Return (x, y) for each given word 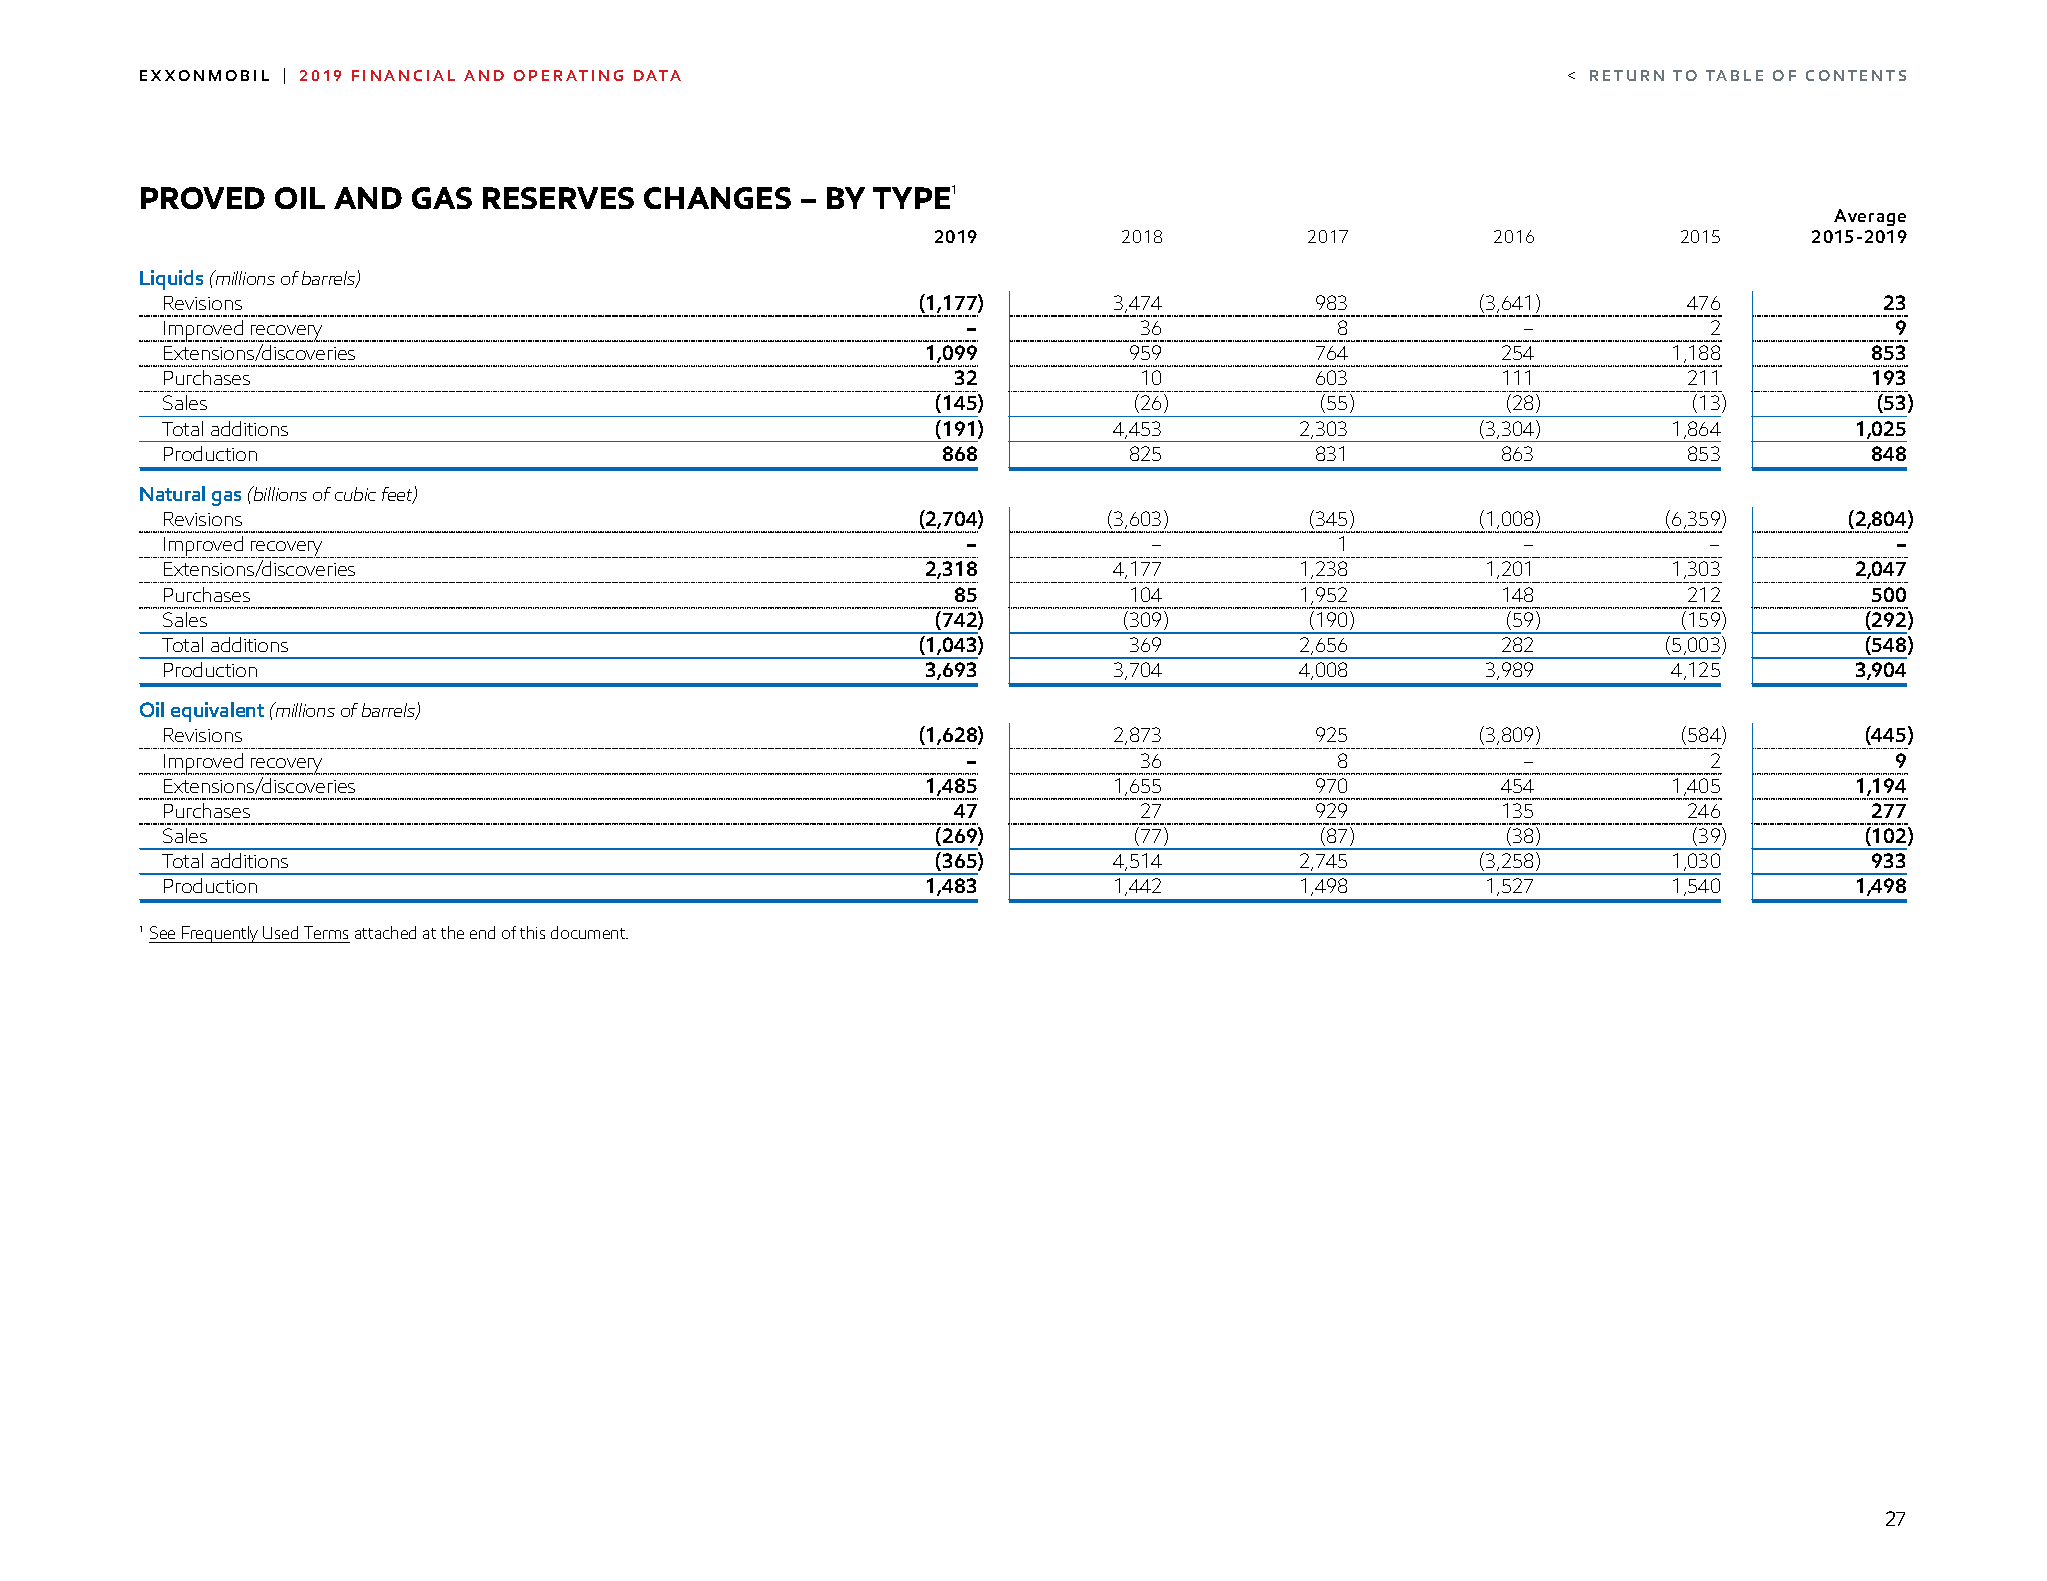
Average (1870, 217)
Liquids (171, 280)
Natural (172, 493)
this (532, 932)
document (589, 932)
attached (385, 932)
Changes (717, 198)
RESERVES (558, 198)
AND (368, 198)
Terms (326, 932)
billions (279, 493)
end (482, 932)
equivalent (217, 712)
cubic (355, 494)
